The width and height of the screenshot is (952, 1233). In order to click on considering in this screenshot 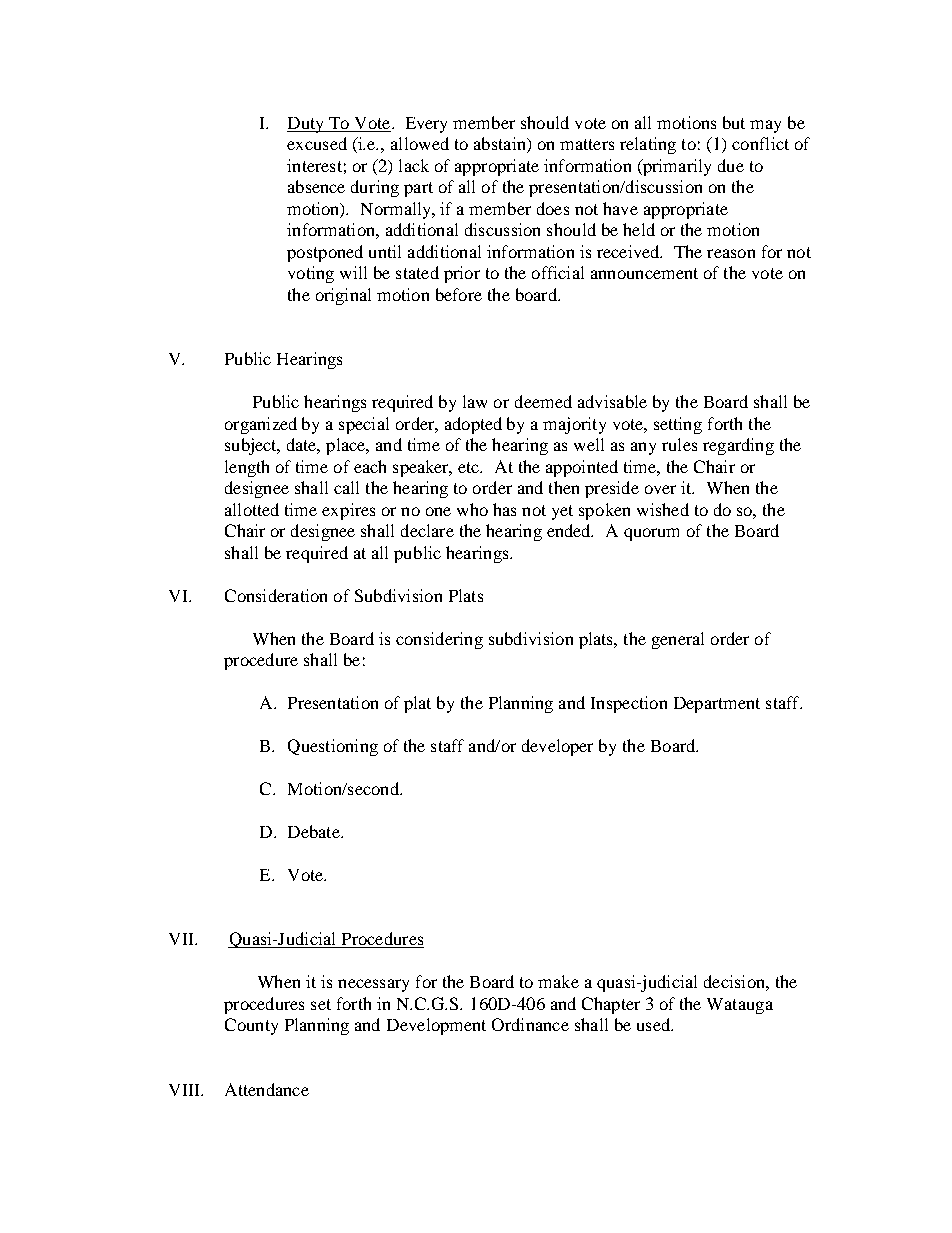, I will do `click(439, 640)`.
